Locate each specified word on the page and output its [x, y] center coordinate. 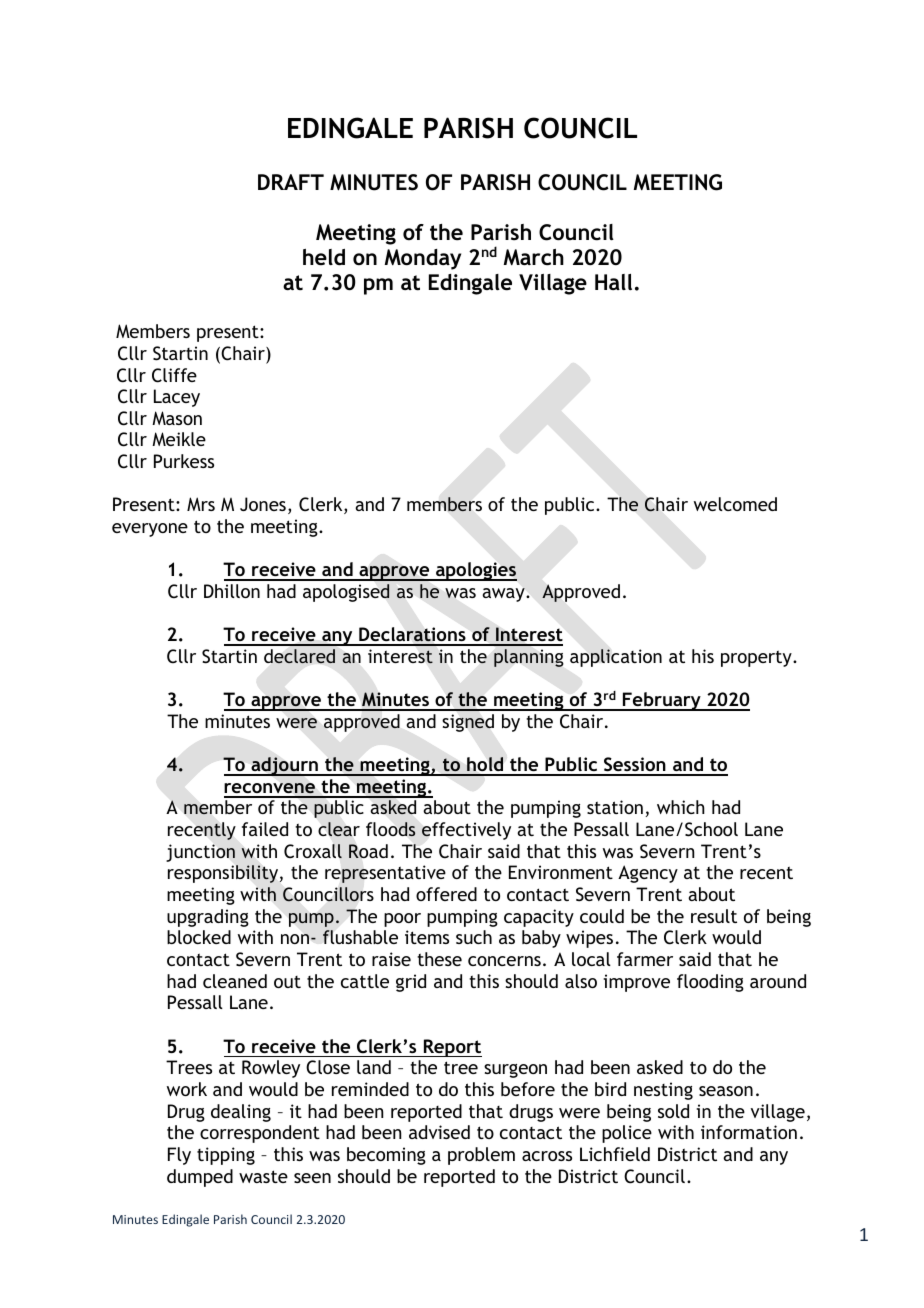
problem [481, 1156]
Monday [423, 259]
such [474, 937]
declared [299, 656]
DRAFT [291, 182]
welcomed [735, 504]
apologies [475, 571]
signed [468, 723]
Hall [613, 282]
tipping [226, 1156]
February [662, 701]
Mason [177, 418]
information [749, 1132]
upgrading [208, 918]
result [714, 916]
